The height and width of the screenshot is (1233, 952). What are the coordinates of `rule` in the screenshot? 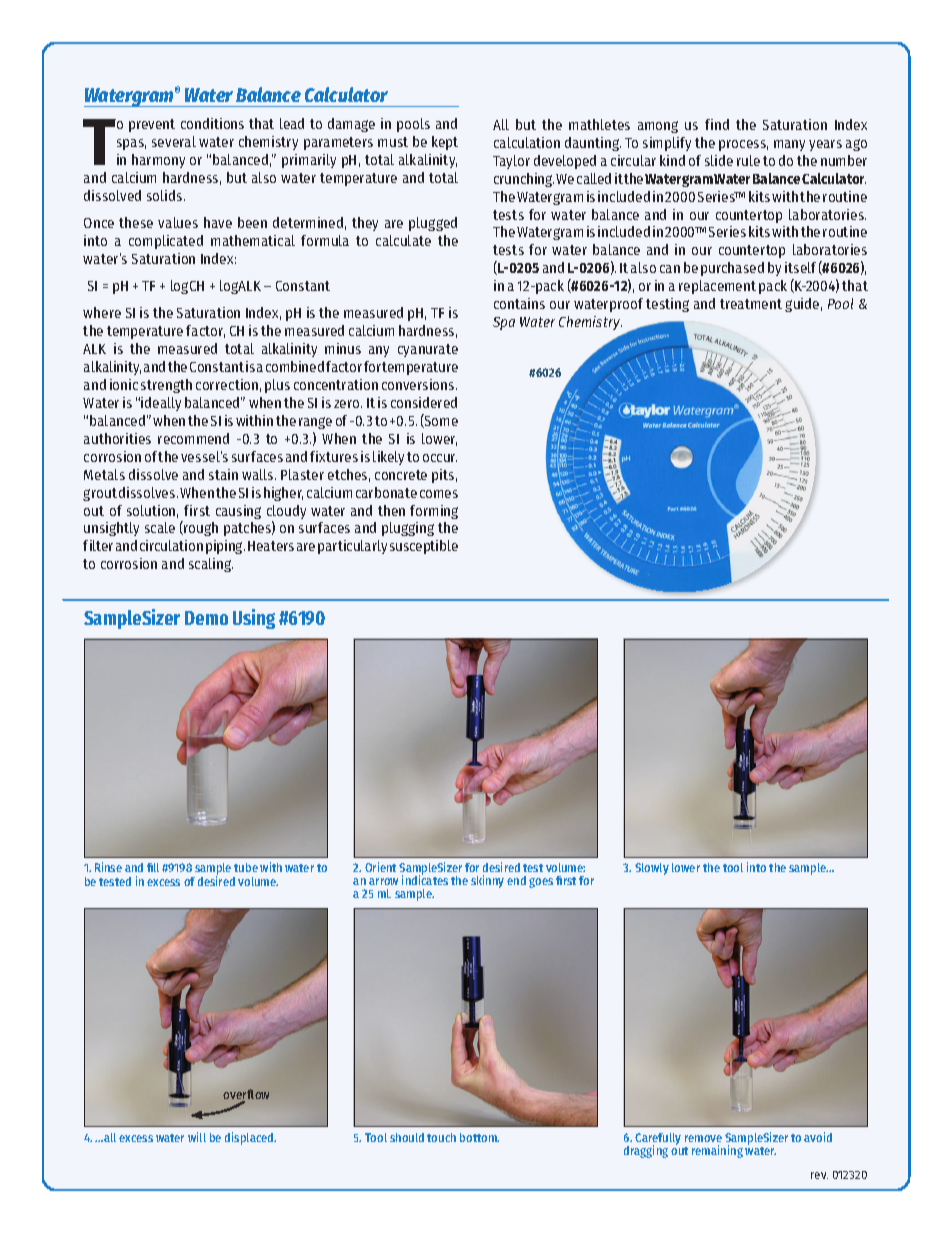 It's located at (748, 160).
